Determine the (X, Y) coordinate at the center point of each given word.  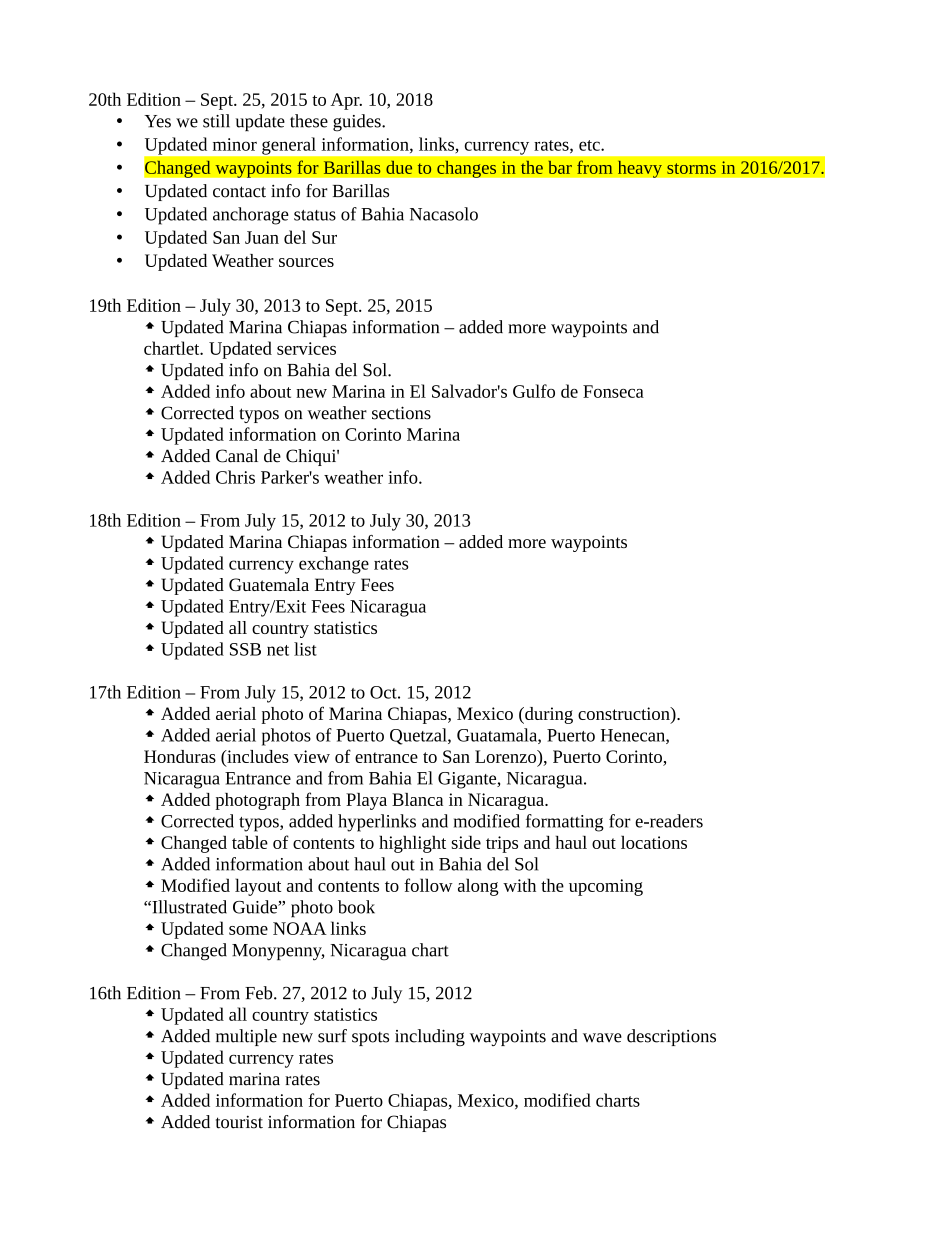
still (216, 121)
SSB (245, 649)
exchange (334, 565)
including (430, 1037)
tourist (239, 1122)
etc (590, 145)
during (548, 715)
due (399, 167)
